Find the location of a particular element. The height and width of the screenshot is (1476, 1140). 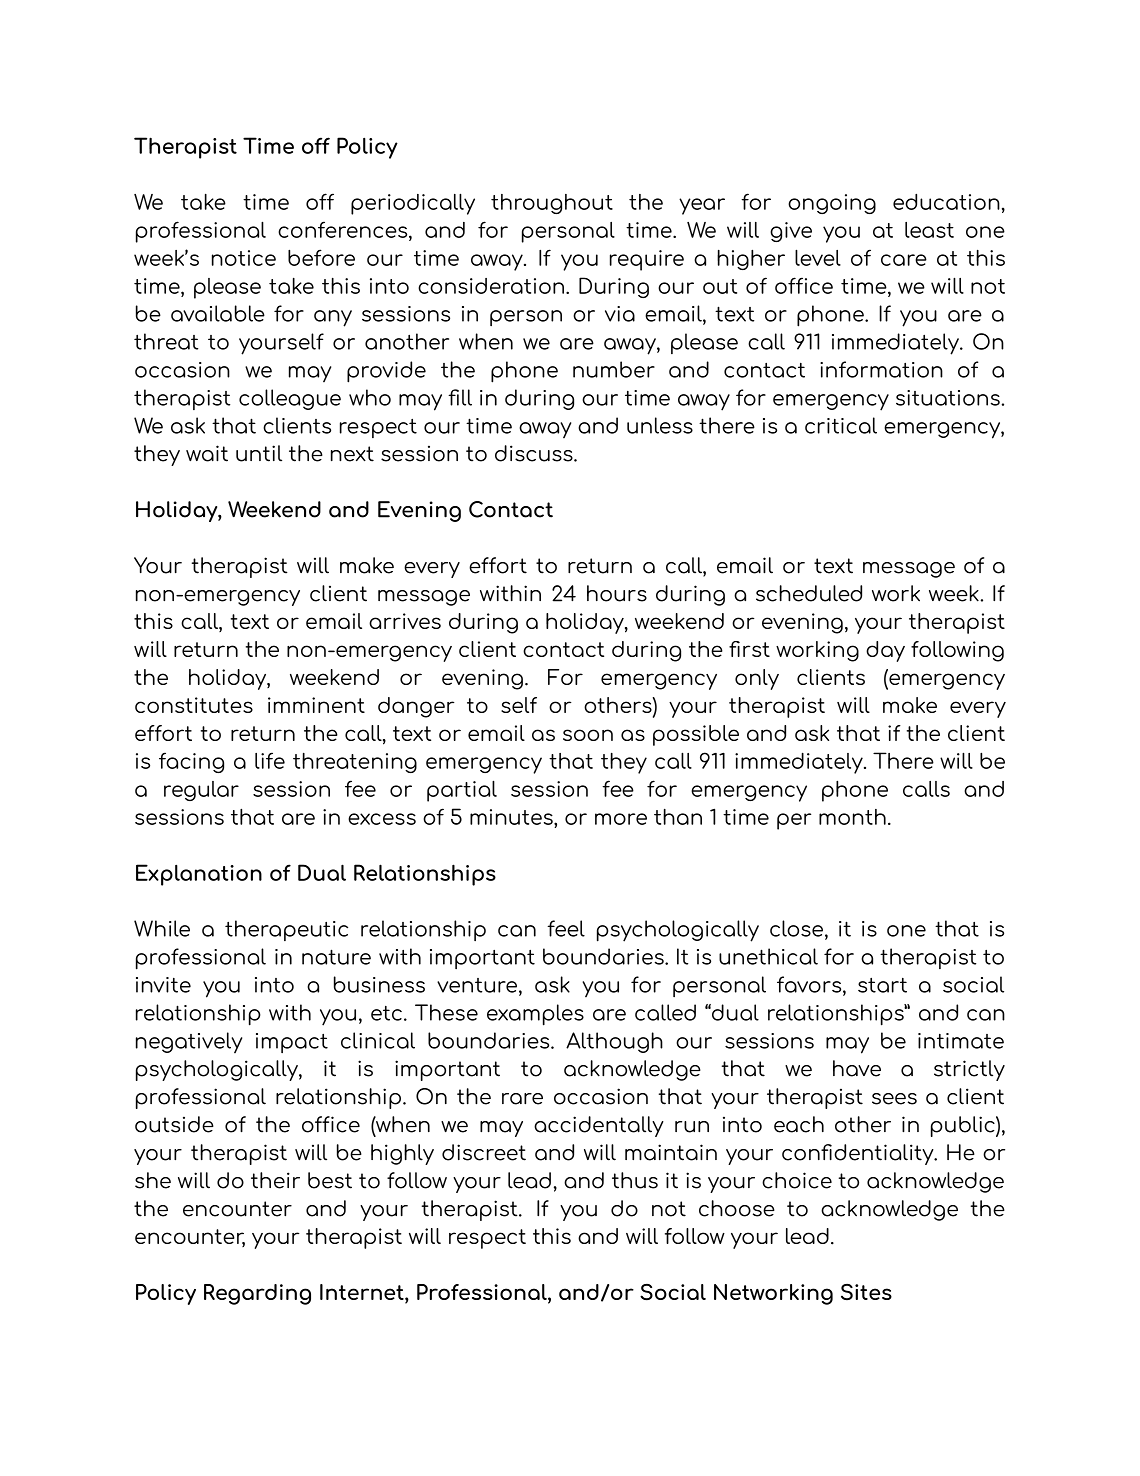

thus is located at coordinates (635, 1180).
